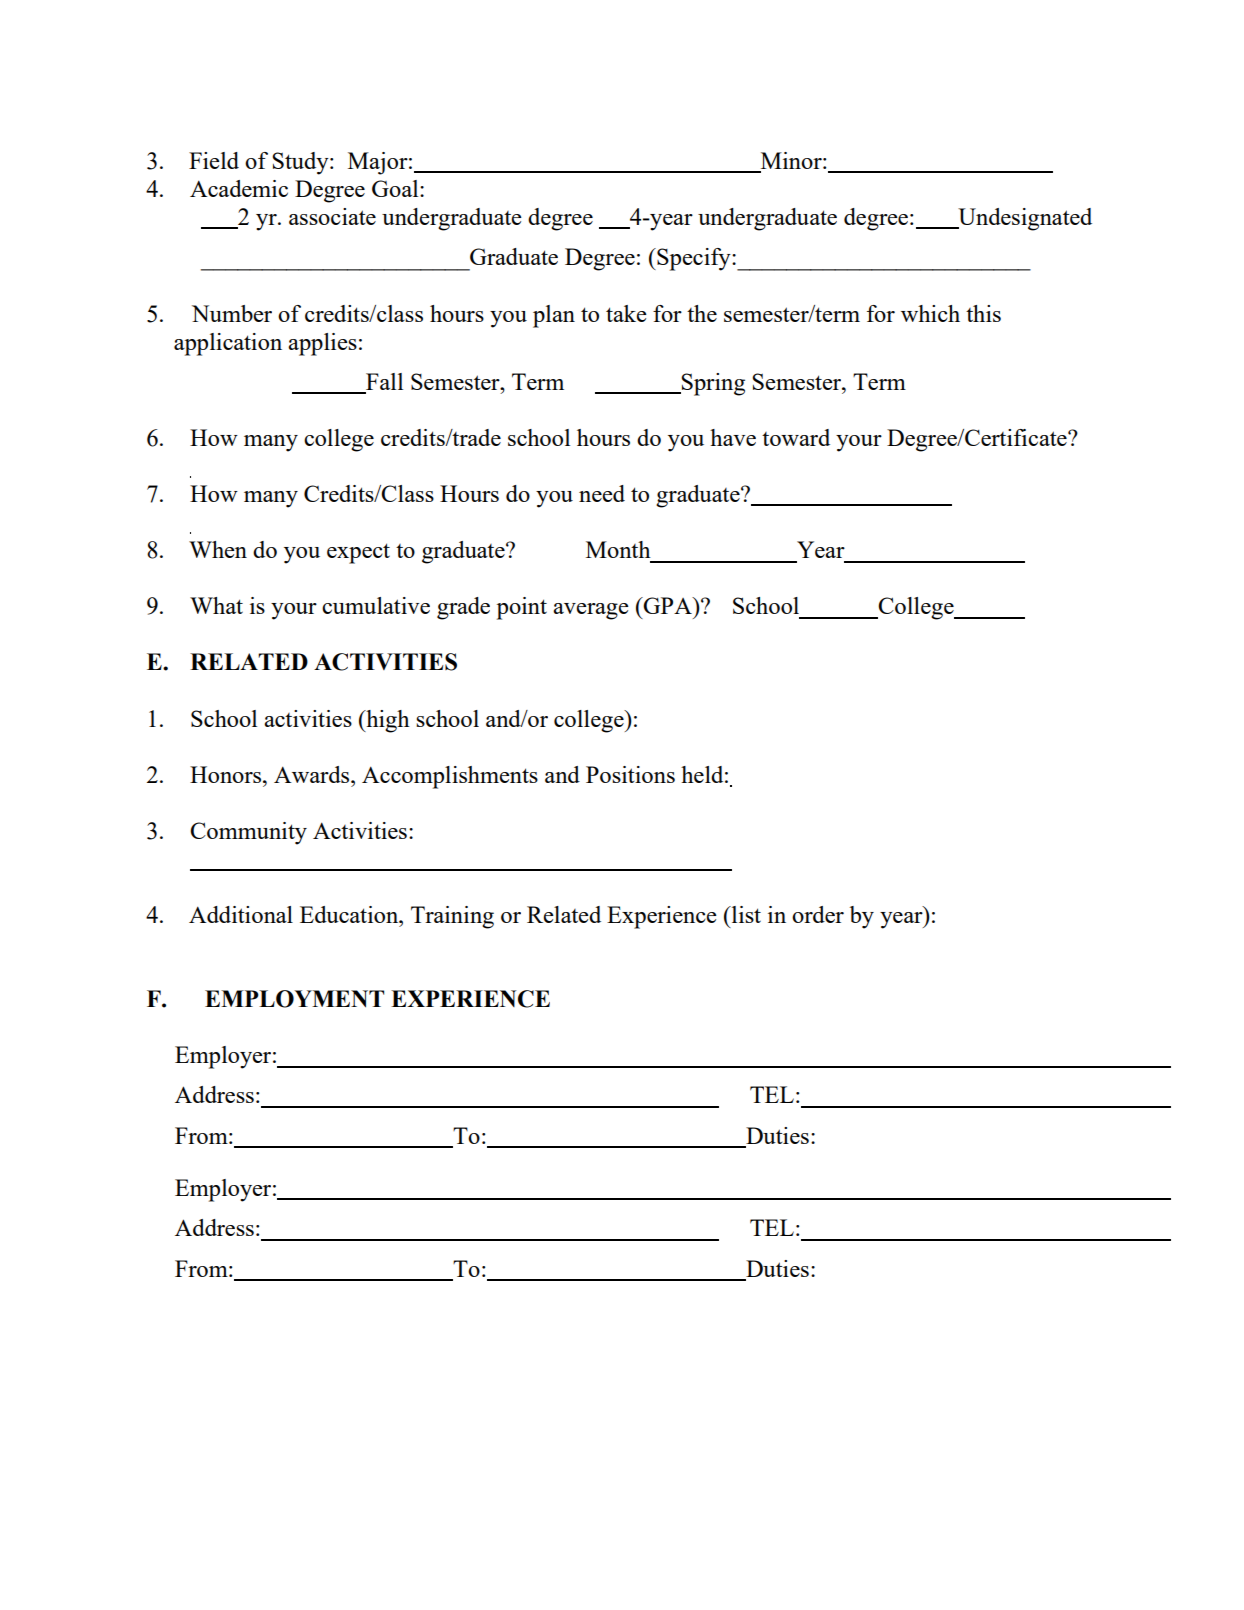  What do you see at coordinates (387, 721) in the page?
I see `high` at bounding box center [387, 721].
